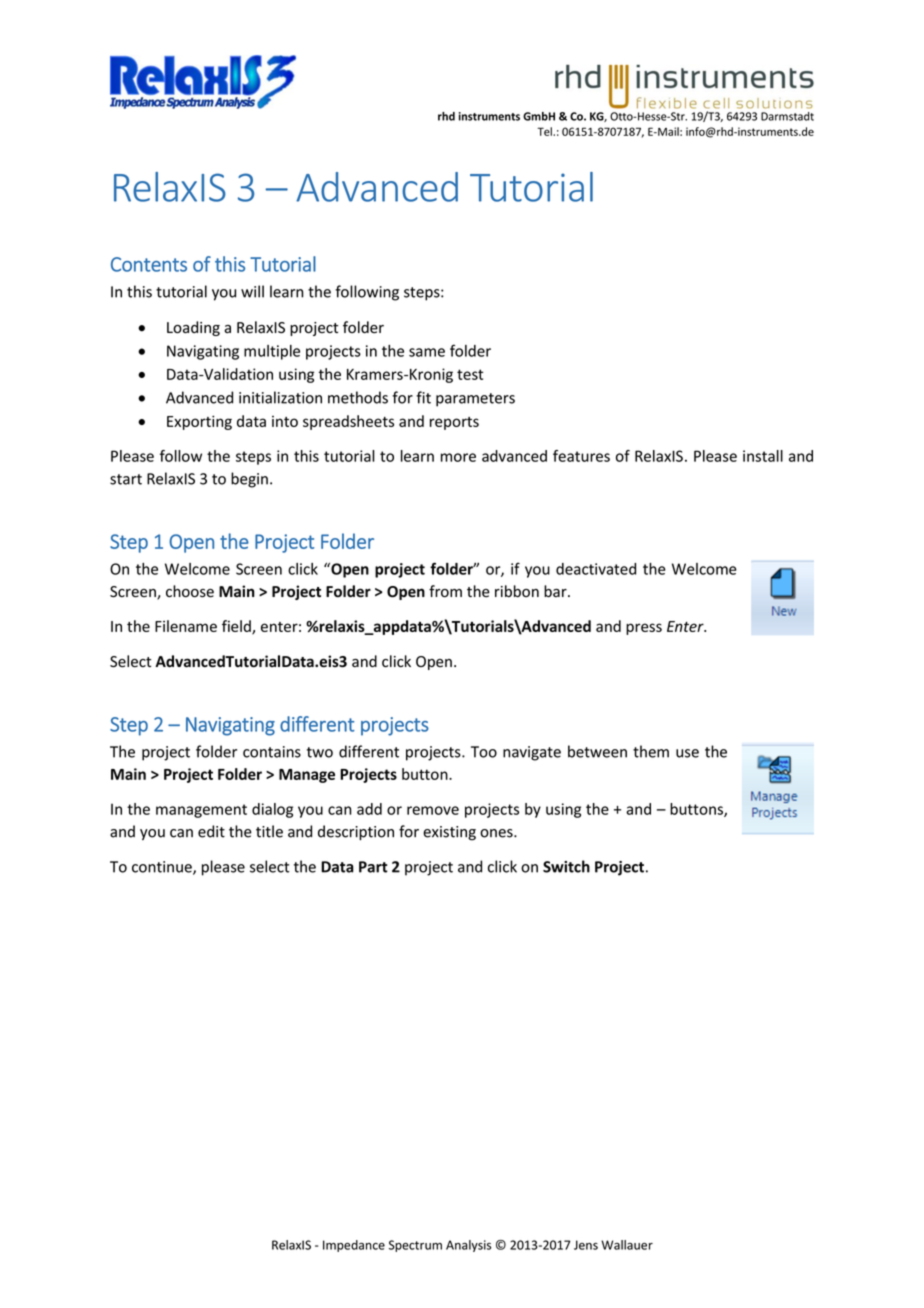 This document has width=924, height=1308. What do you see at coordinates (687, 753) in the document?
I see `use` at bounding box center [687, 753].
